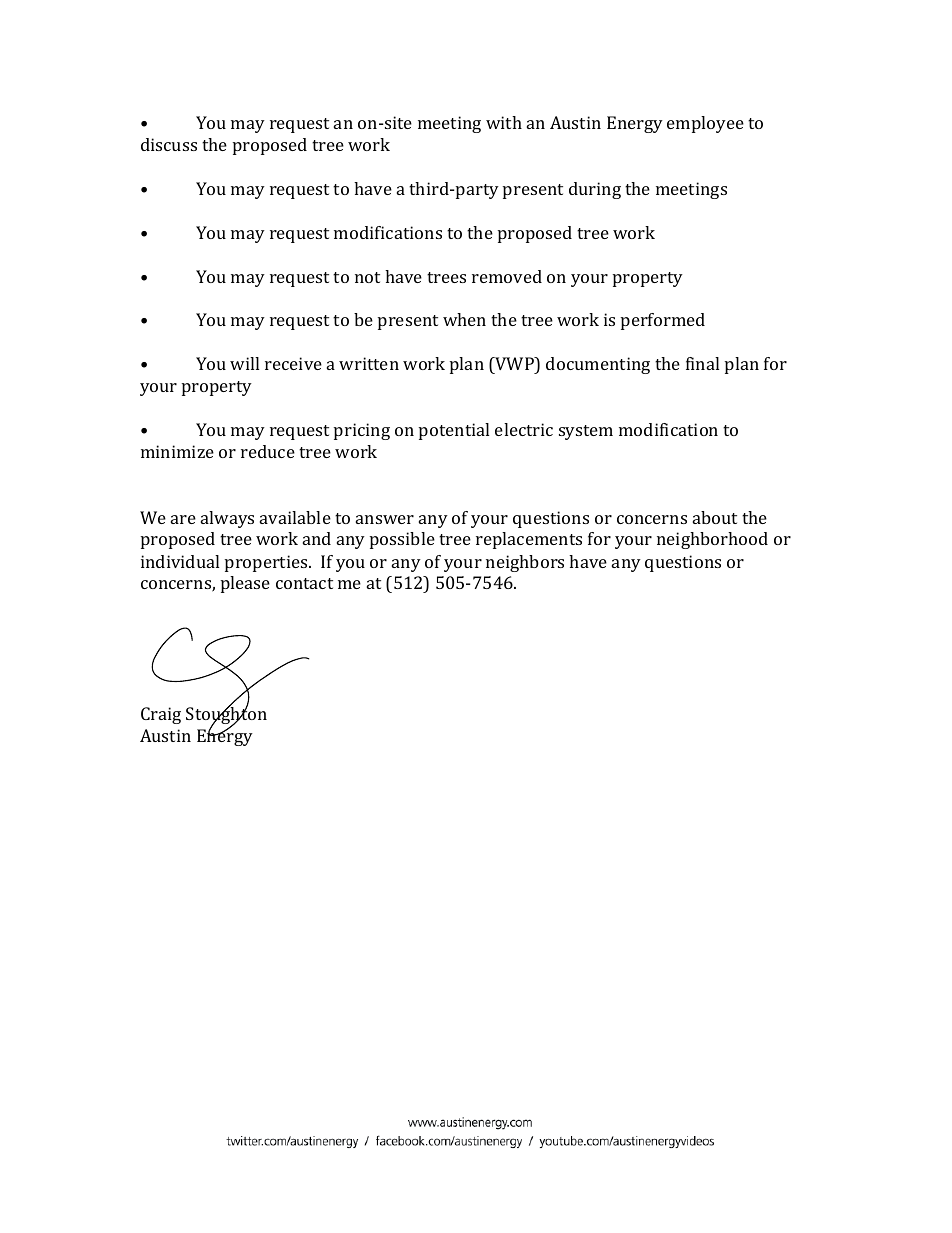 Image resolution: width=952 pixels, height=1233 pixels. I want to click on Stoughton, so click(226, 716).
